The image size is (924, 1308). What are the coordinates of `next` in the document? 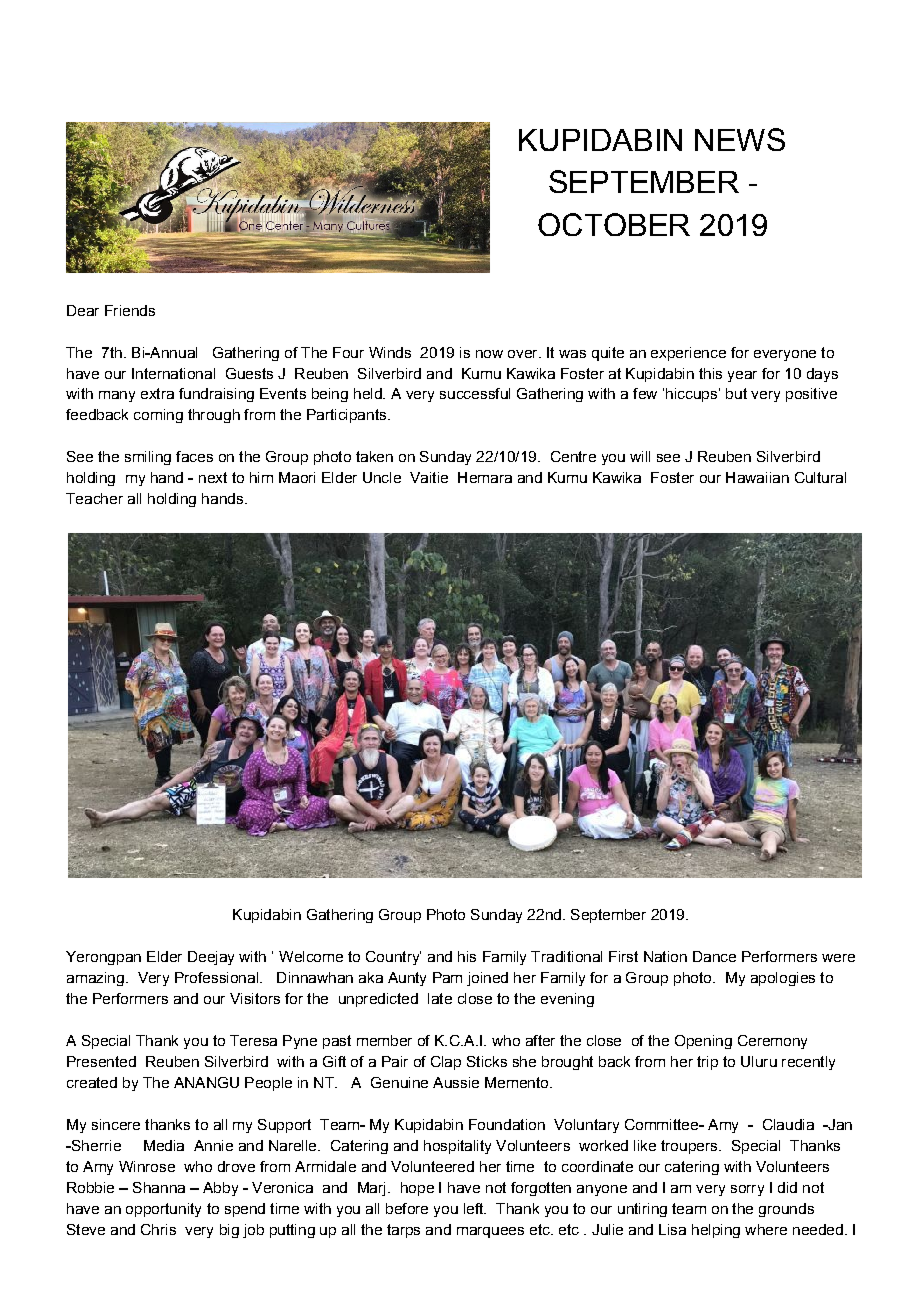 It's located at (213, 477).
